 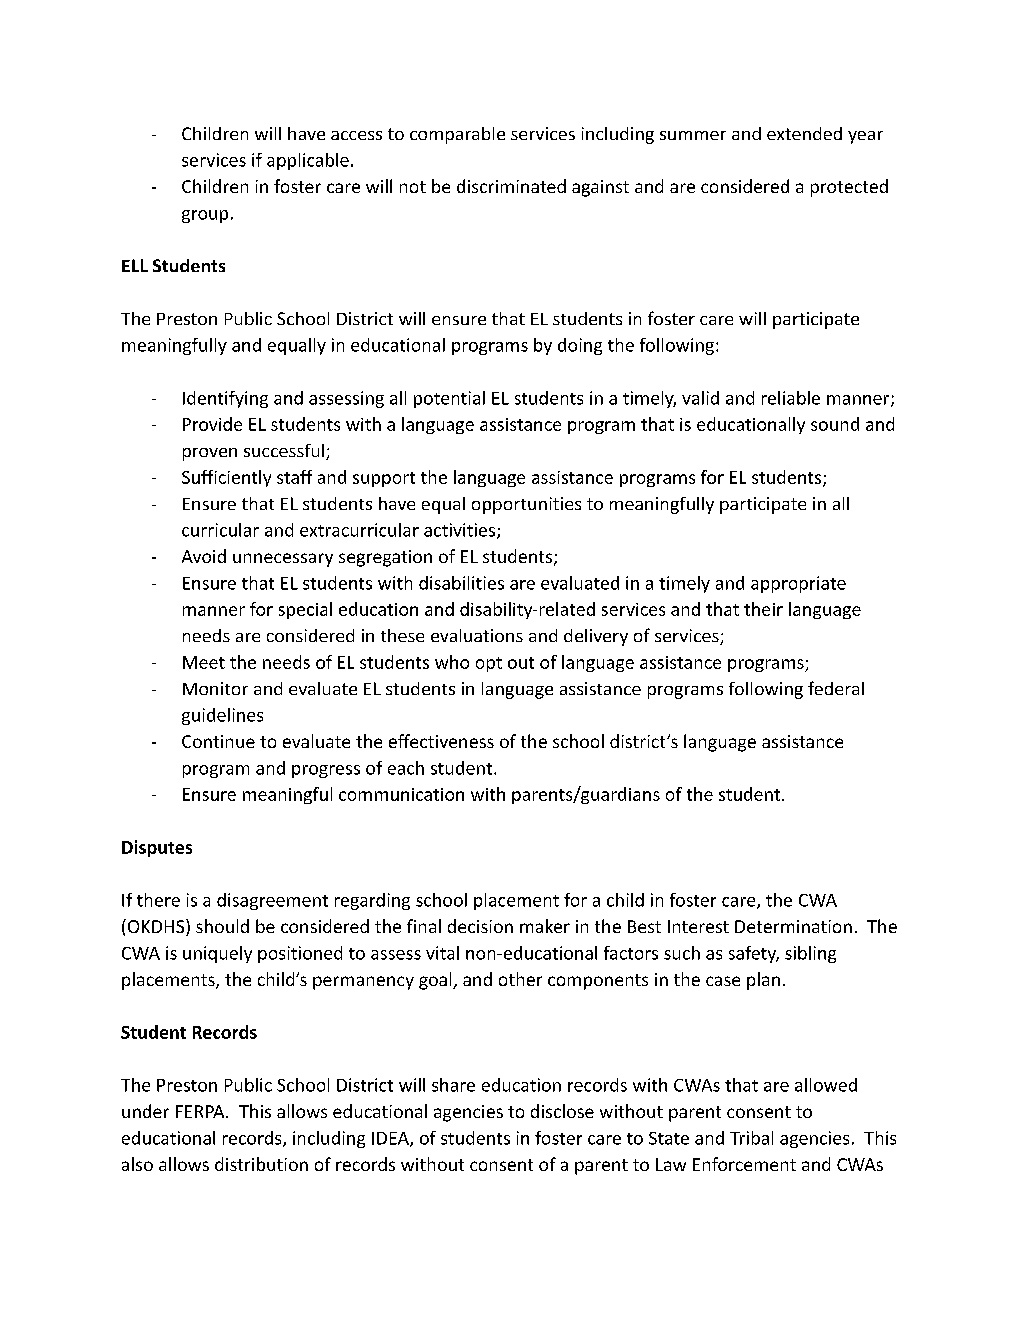 What do you see at coordinates (201, 1111) in the screenshot?
I see `FERPA` at bounding box center [201, 1111].
